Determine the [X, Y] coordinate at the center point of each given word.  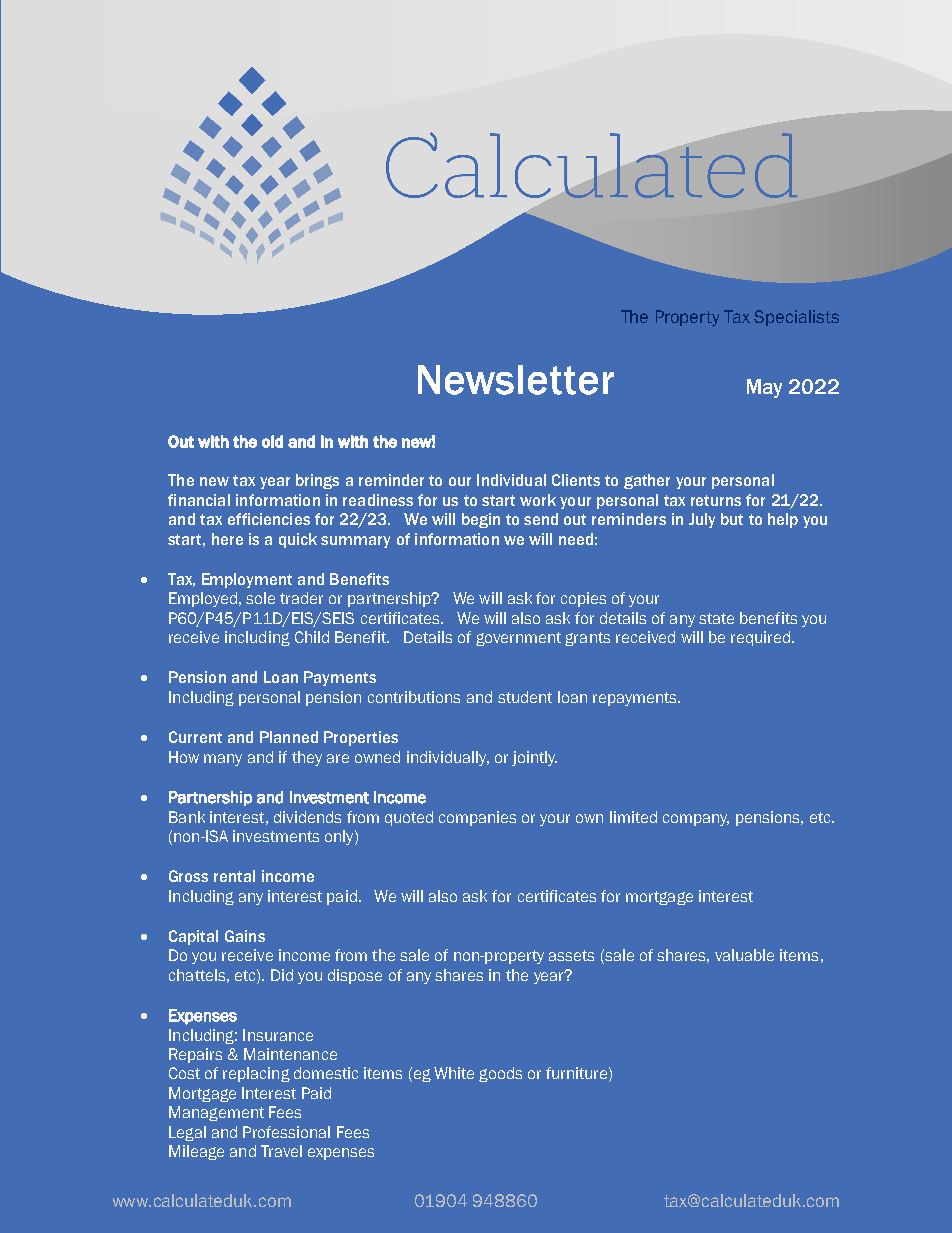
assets [571, 955]
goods [500, 1074]
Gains [245, 936]
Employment [247, 580]
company [696, 820]
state [716, 618]
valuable [744, 955]
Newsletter [516, 380]
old [272, 441]
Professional [286, 1132]
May [764, 388]
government [518, 639]
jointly [534, 758]
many [223, 760]
